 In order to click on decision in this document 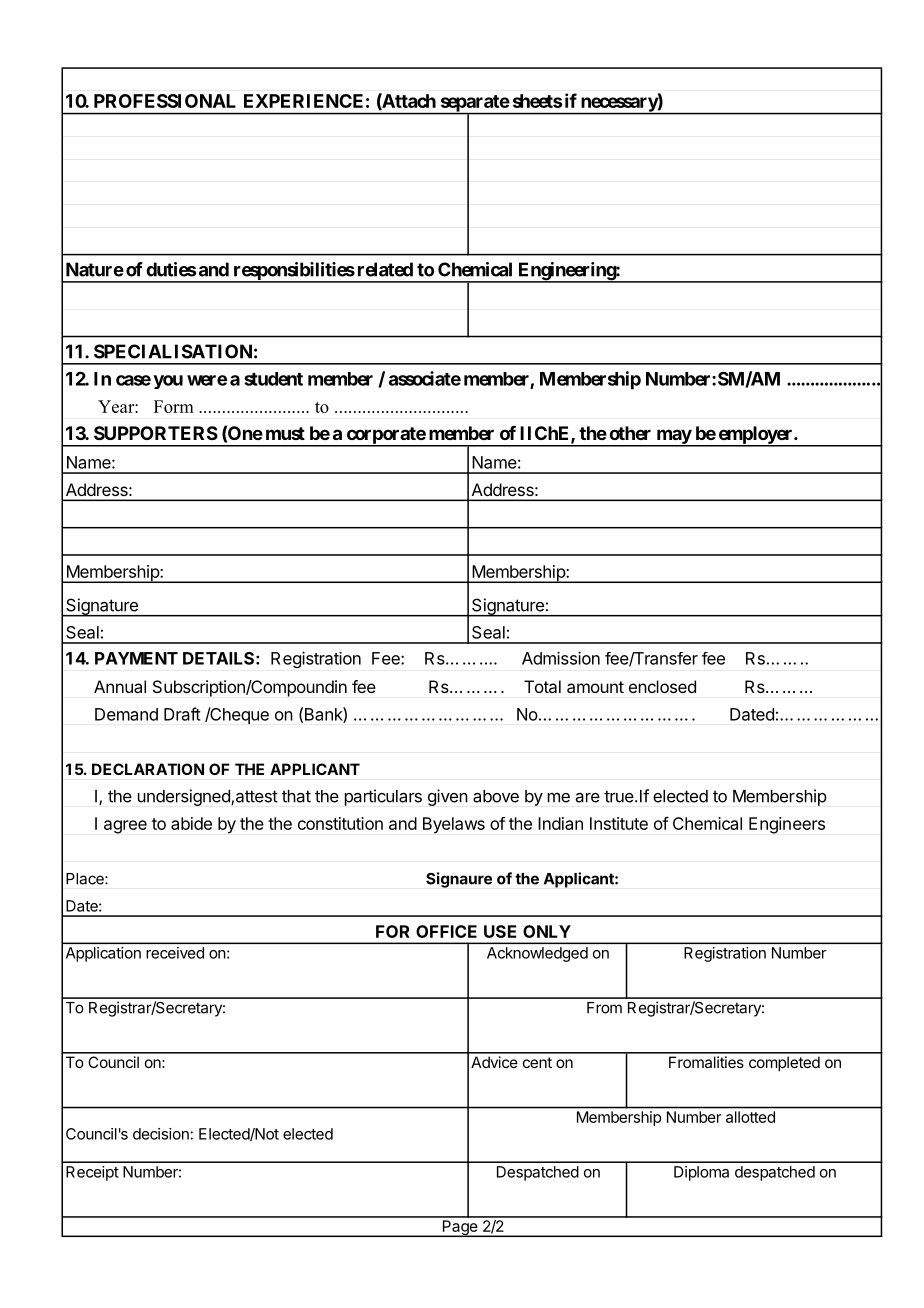, I will do `click(161, 1134)`.
